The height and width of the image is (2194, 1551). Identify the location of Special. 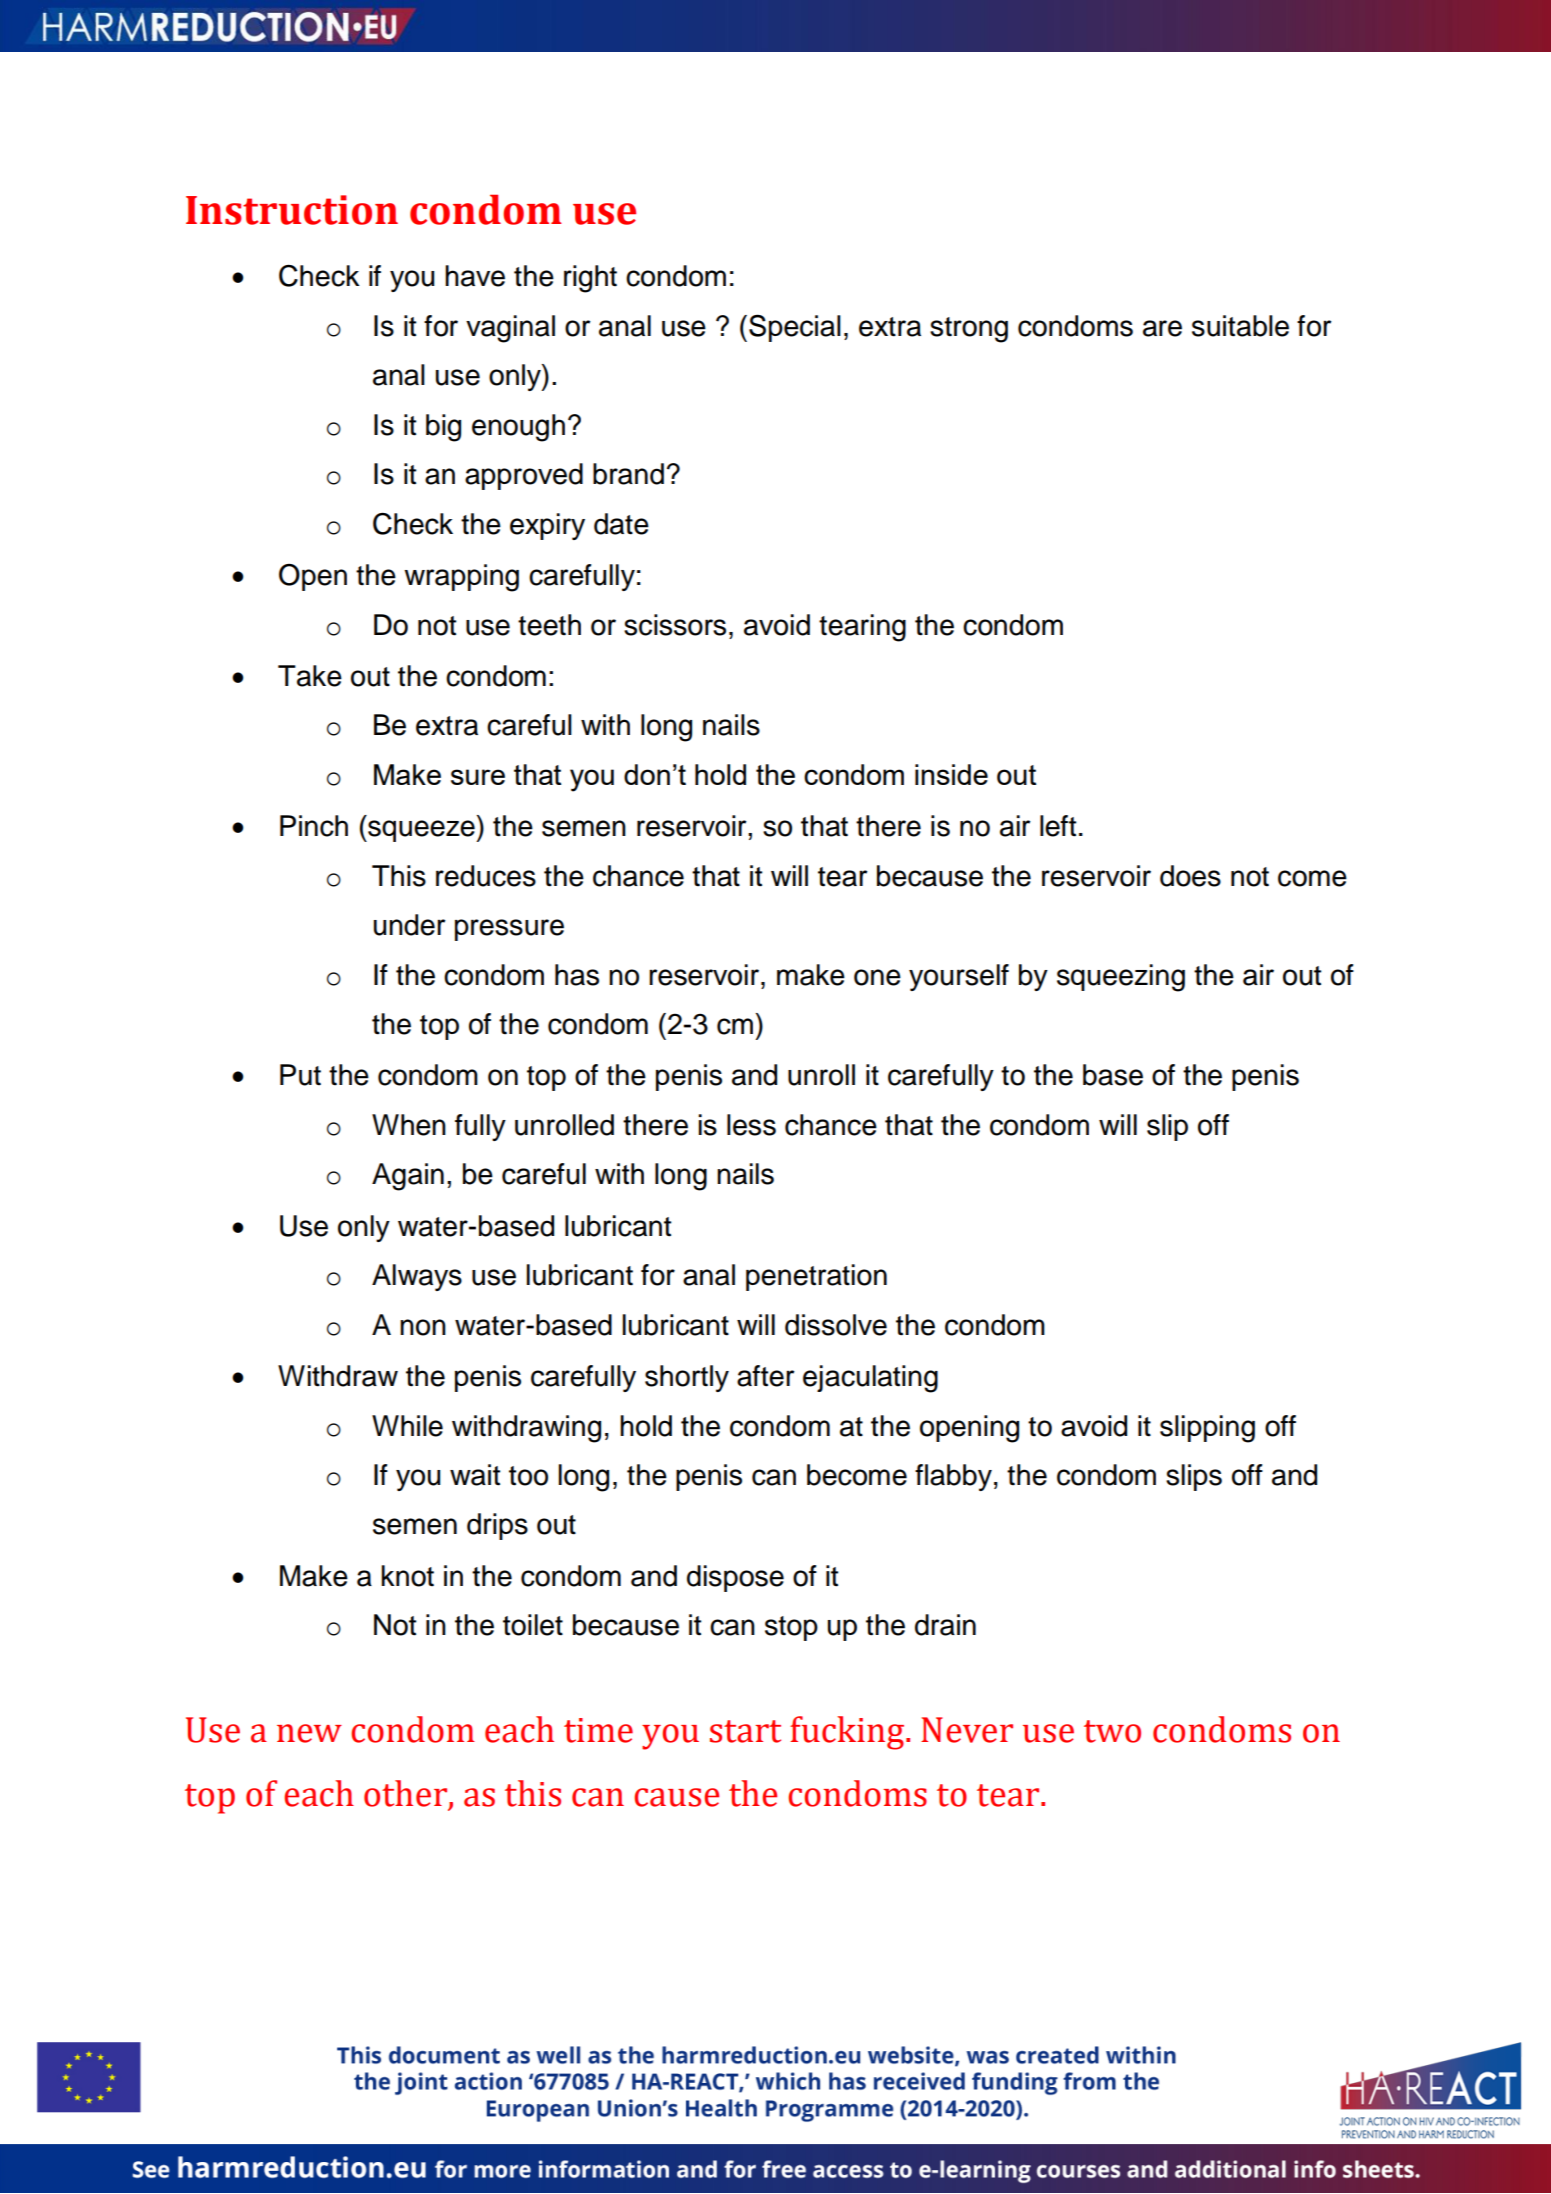
(795, 328).
